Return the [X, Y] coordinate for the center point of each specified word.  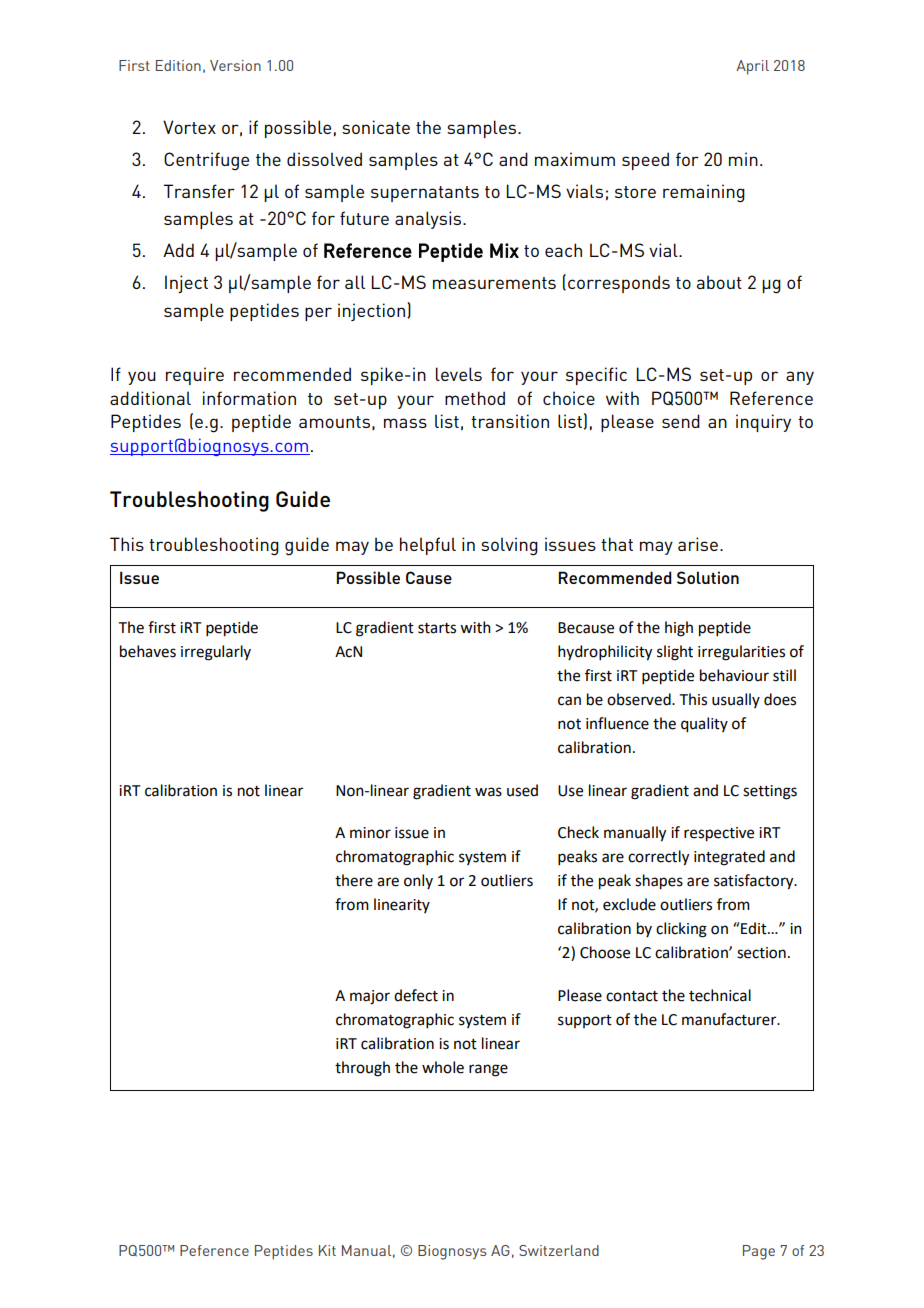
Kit [327, 1250]
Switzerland [559, 1250]
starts [437, 628]
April [752, 67]
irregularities [741, 653]
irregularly [216, 653]
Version [235, 65]
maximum [575, 159]
